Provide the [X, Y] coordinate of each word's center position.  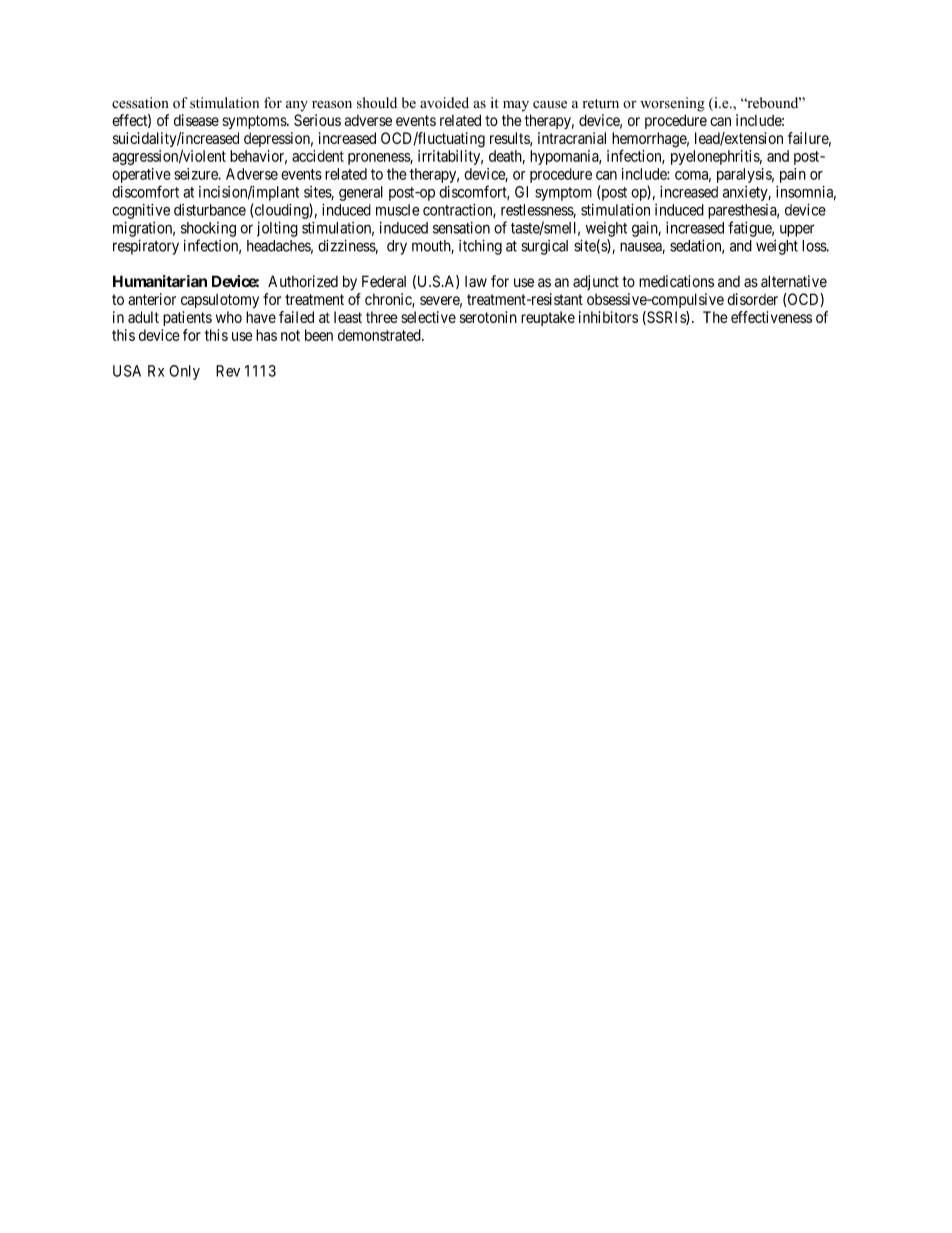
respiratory [146, 247]
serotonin [488, 317]
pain [793, 175]
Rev [228, 371]
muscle [398, 210]
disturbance [210, 210]
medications [676, 281]
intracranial [572, 138]
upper [797, 230]
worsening [672, 104]
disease [196, 120]
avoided [444, 103]
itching [480, 247]
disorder [752, 299]
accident [318, 156]
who [229, 317]
